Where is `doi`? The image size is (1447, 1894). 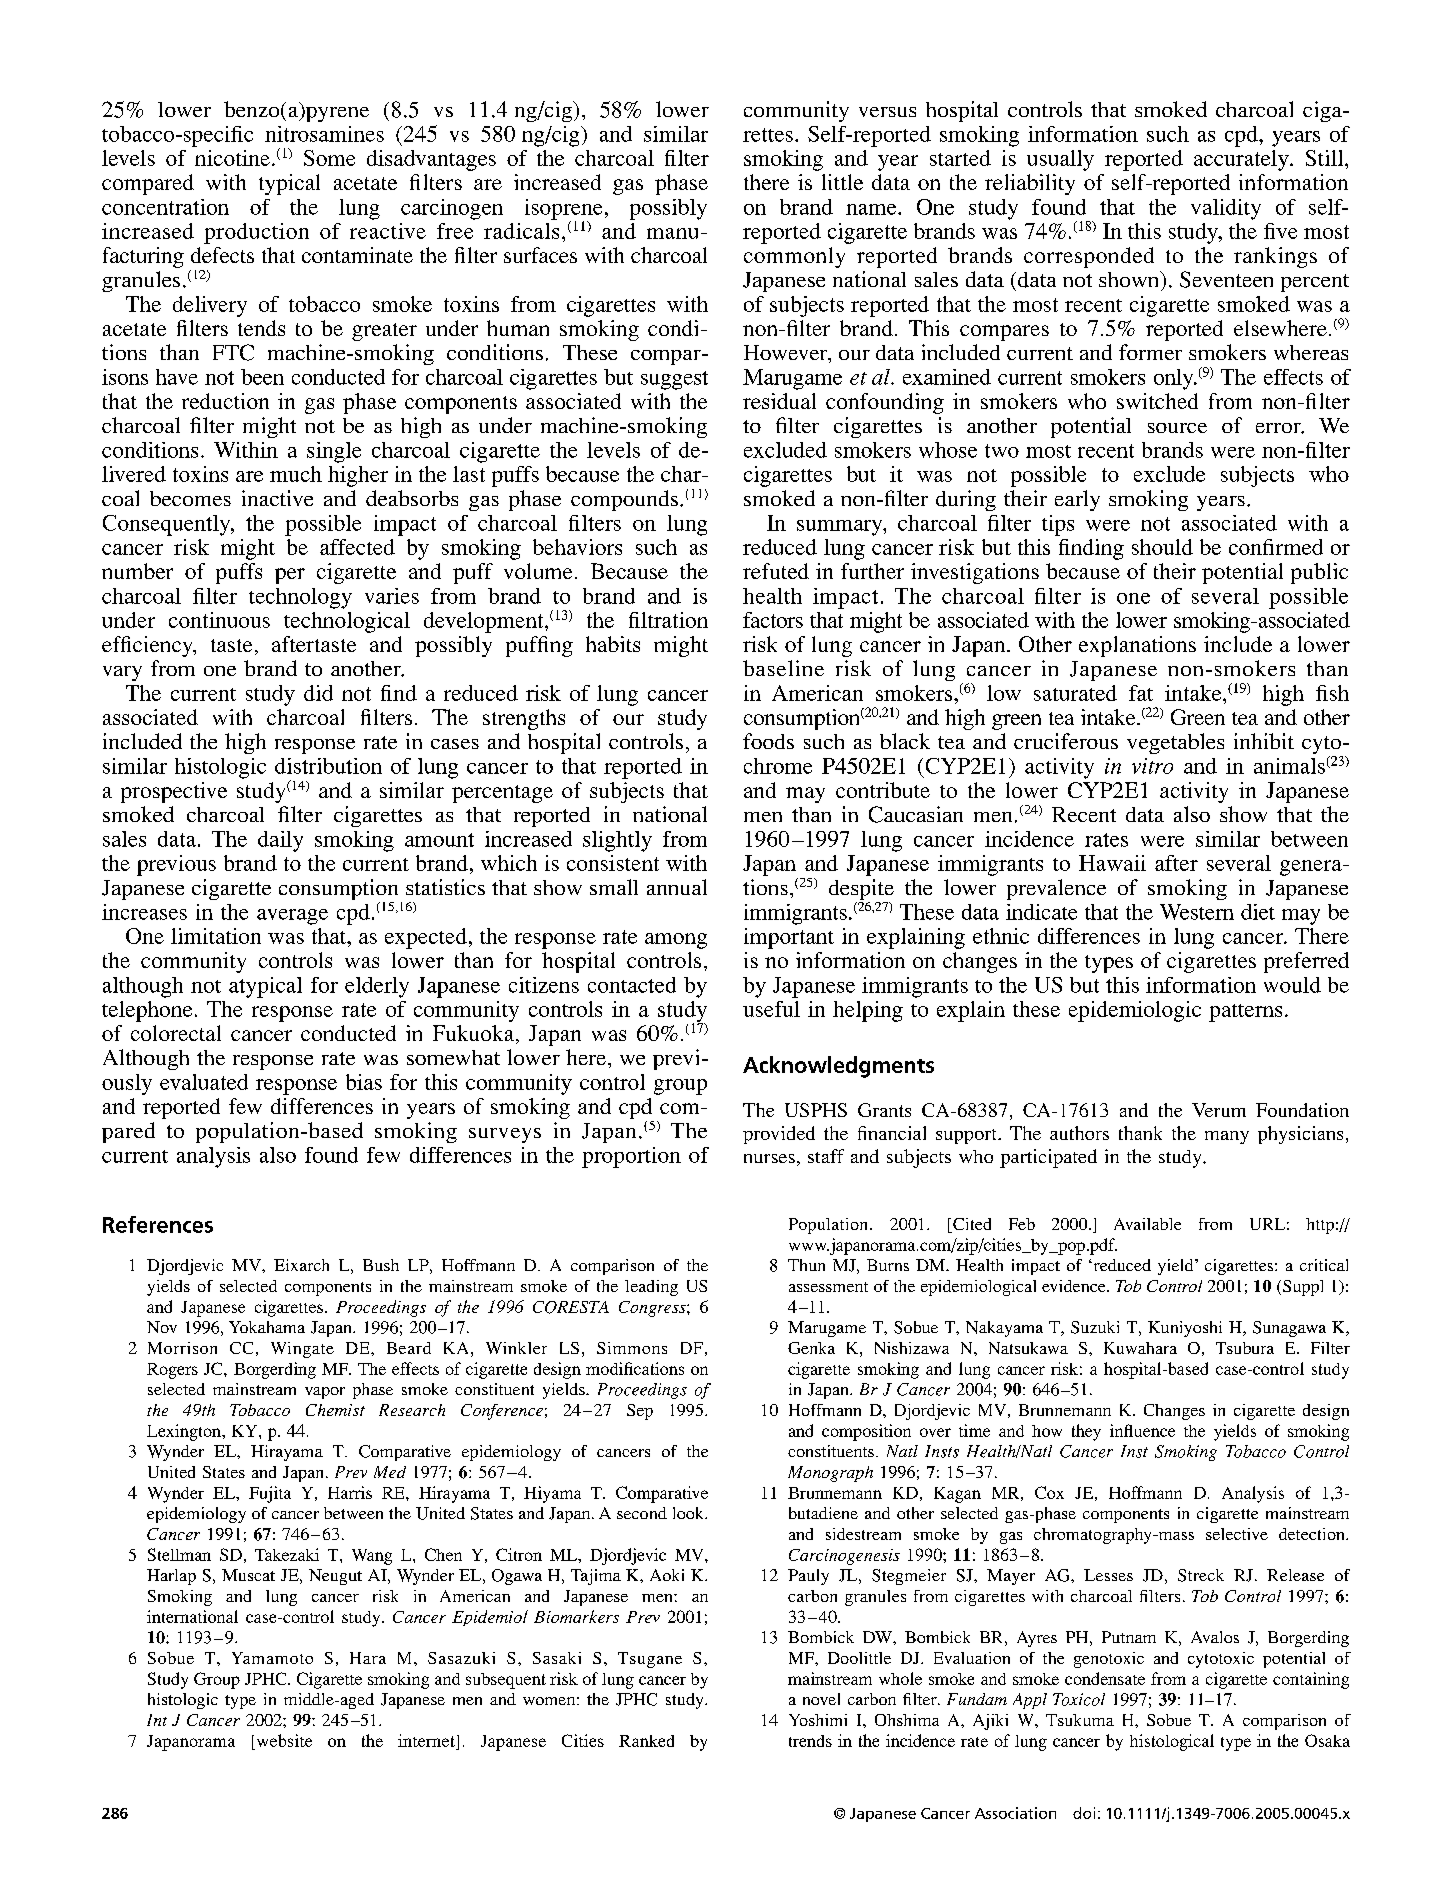 doi is located at coordinates (1084, 1813).
